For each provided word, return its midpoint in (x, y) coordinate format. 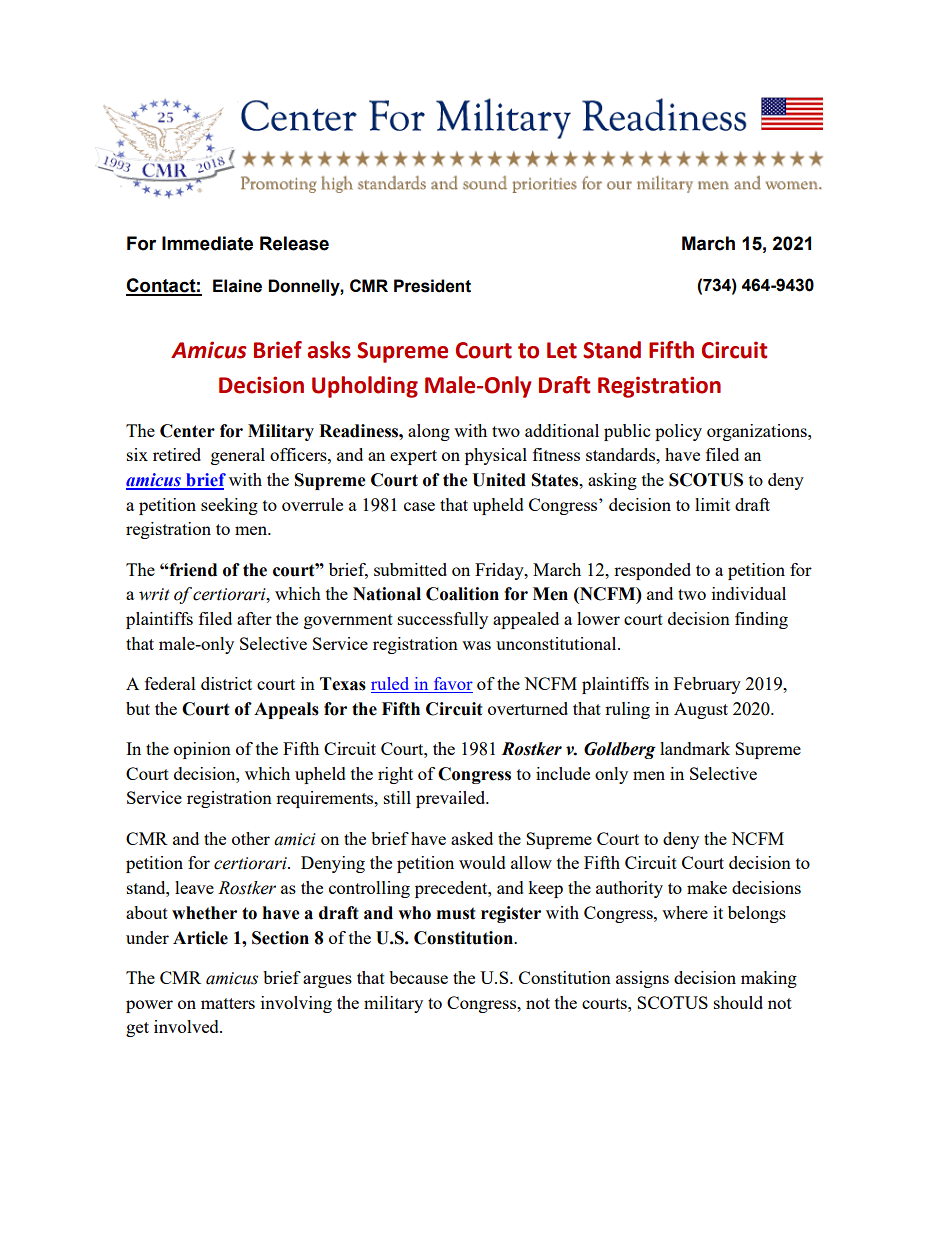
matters (228, 1003)
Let (562, 350)
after (254, 618)
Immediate (207, 243)
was (476, 645)
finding (761, 620)
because (418, 977)
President (432, 286)
